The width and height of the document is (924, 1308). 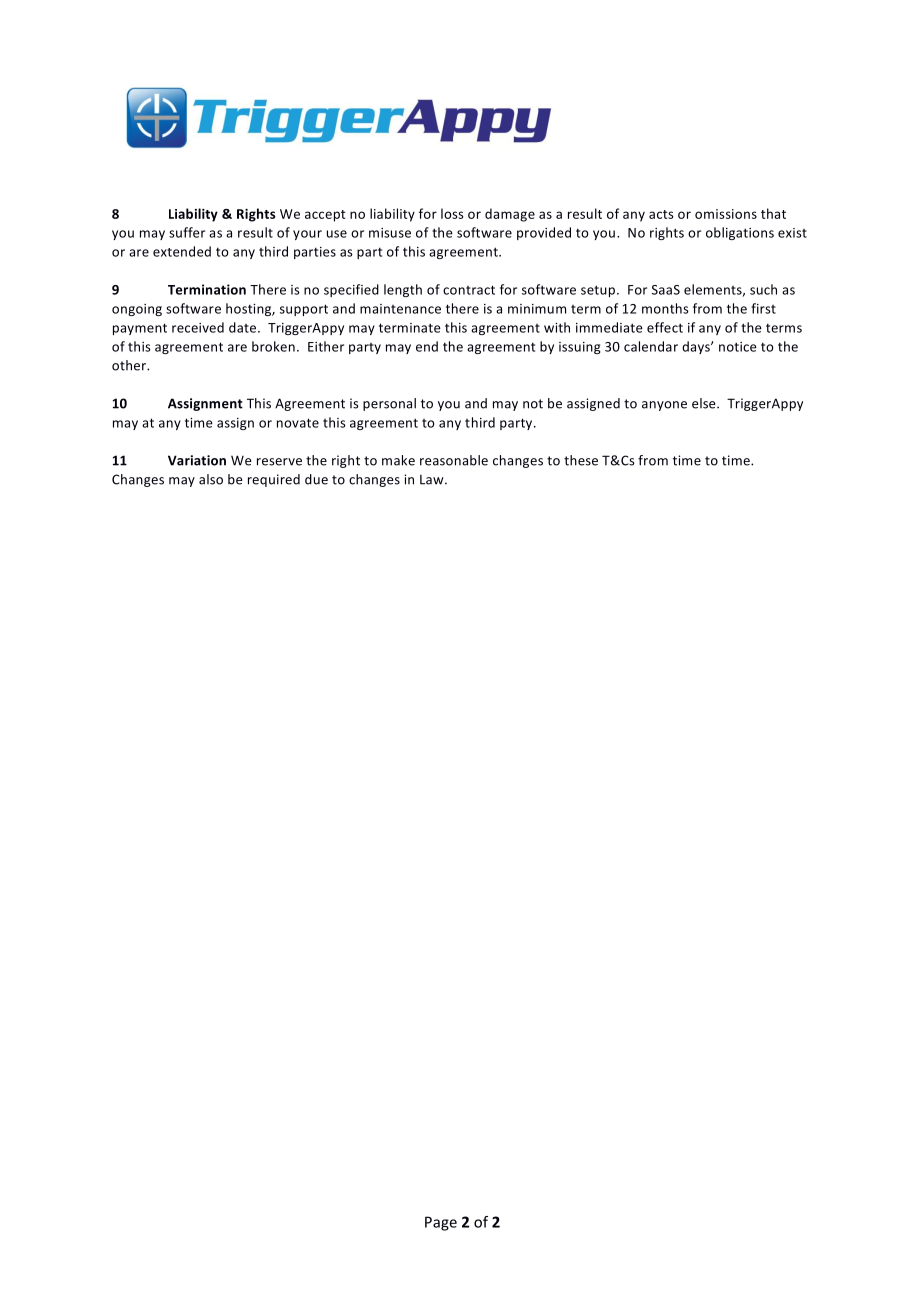 What do you see at coordinates (316, 479) in the document?
I see `due` at bounding box center [316, 479].
